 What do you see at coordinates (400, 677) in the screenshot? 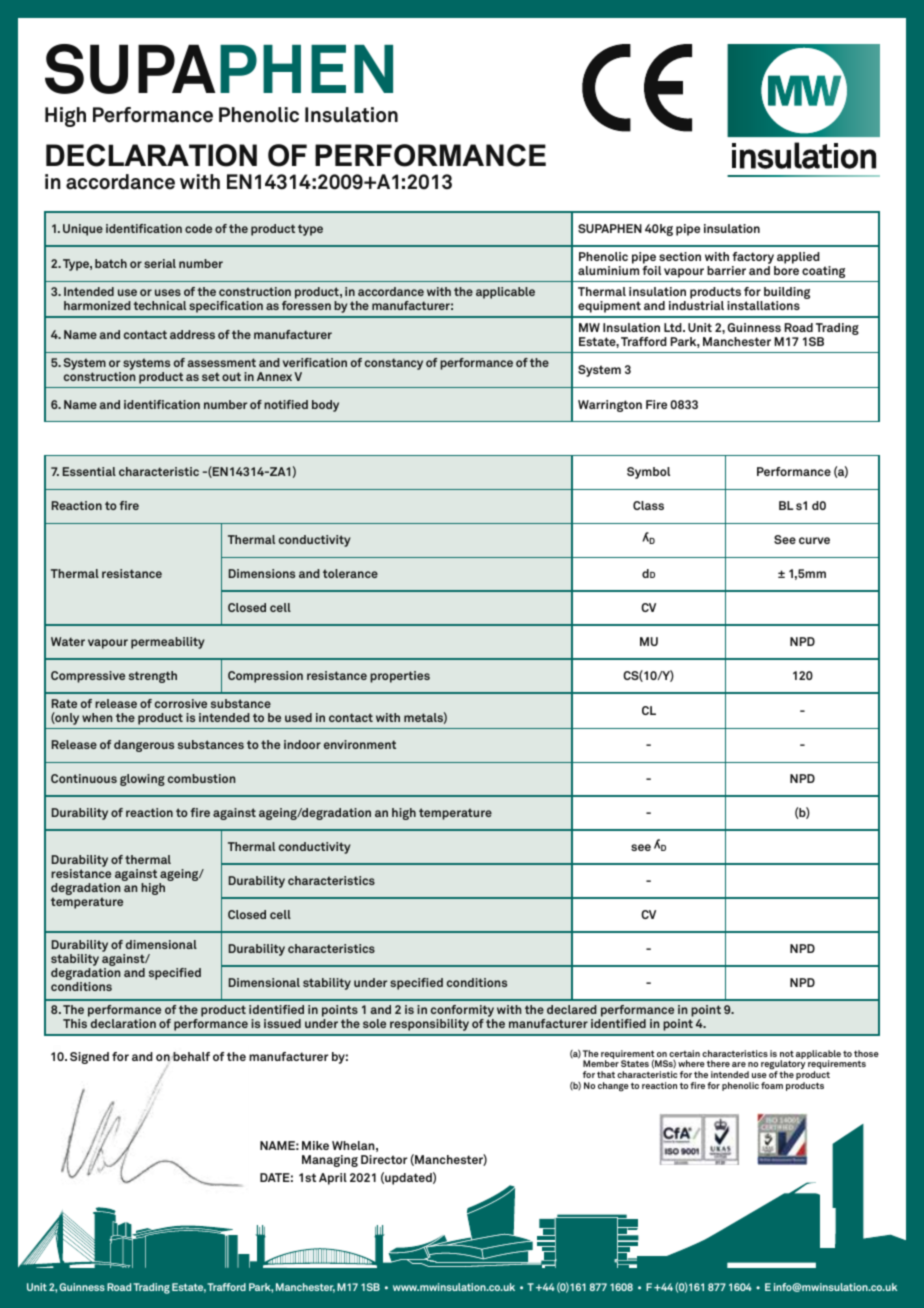
I see `properties` at bounding box center [400, 677].
